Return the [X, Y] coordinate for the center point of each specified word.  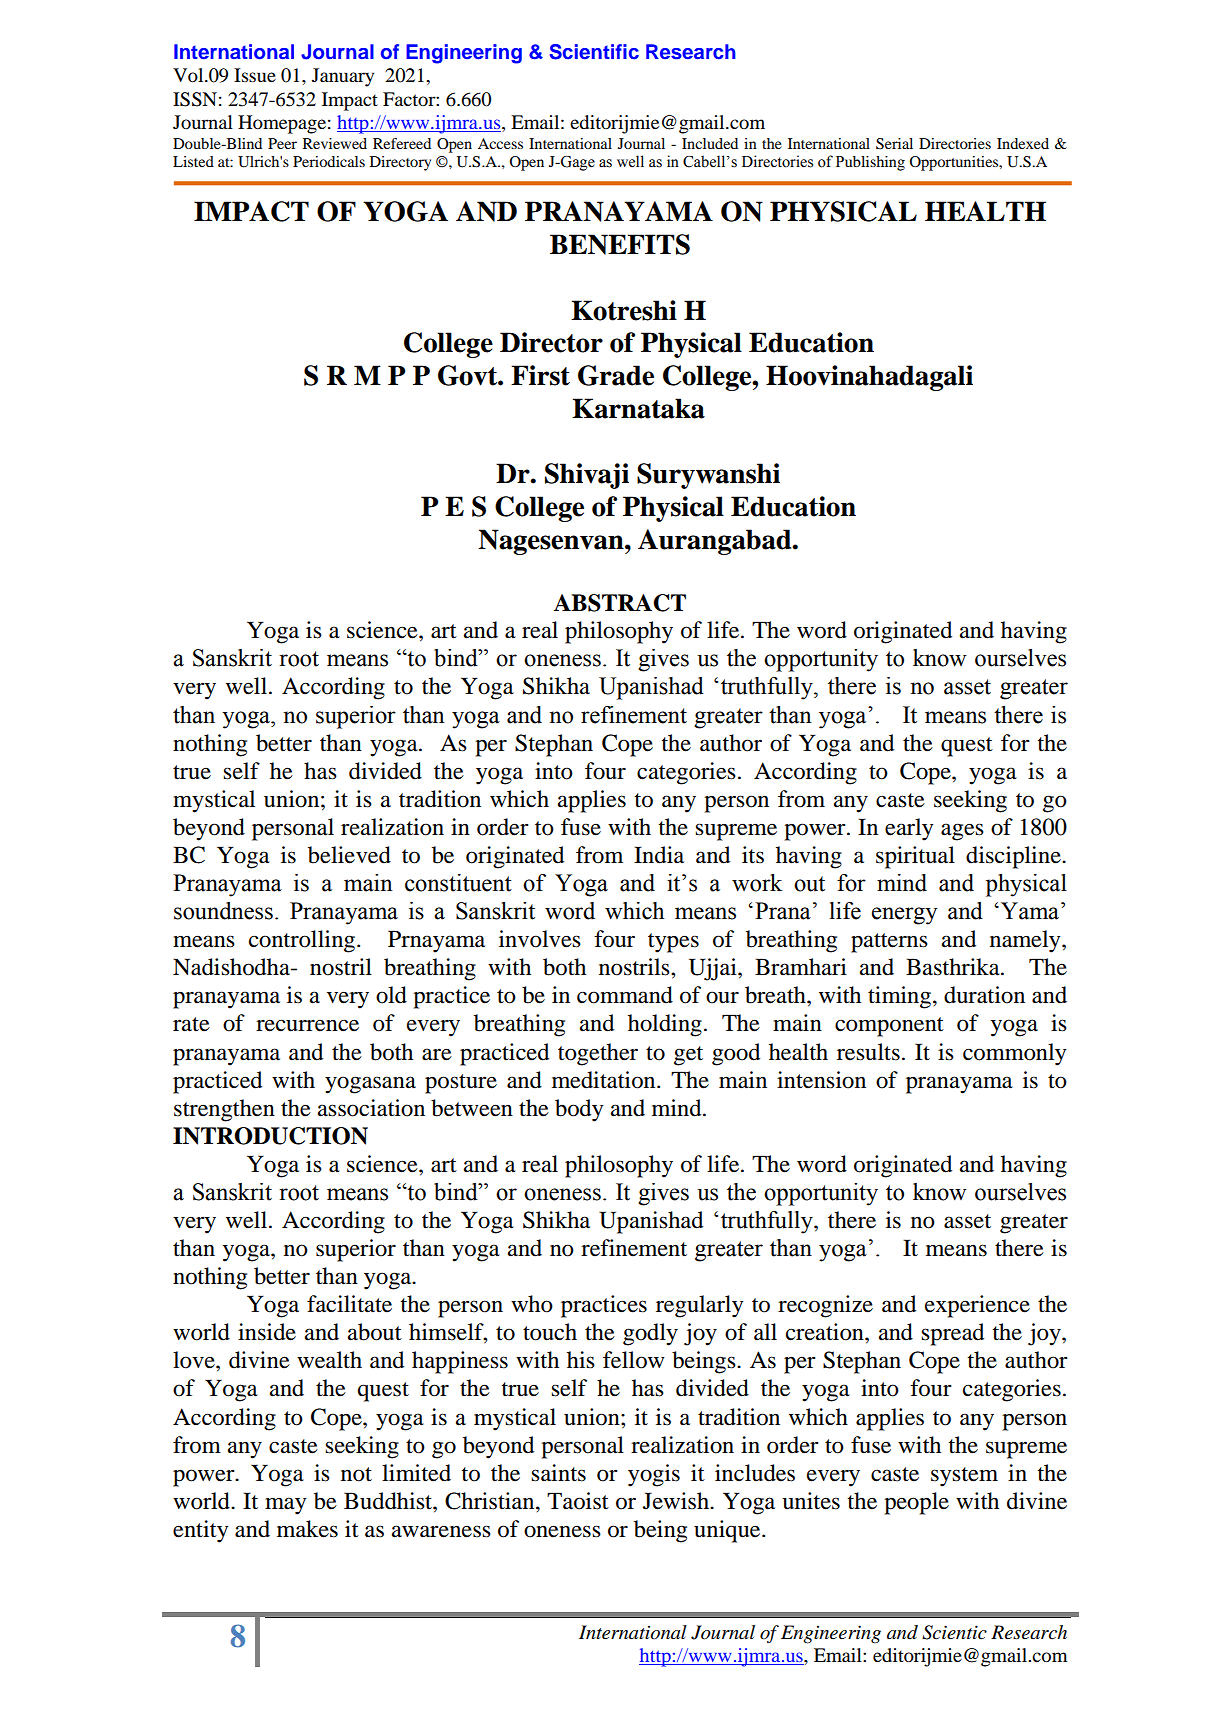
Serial [894, 144]
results [868, 1052]
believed [349, 855]
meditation [605, 1080]
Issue [255, 75]
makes [307, 1529]
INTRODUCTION [270, 1136]
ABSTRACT [619, 603]
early [909, 829]
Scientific [594, 52]
